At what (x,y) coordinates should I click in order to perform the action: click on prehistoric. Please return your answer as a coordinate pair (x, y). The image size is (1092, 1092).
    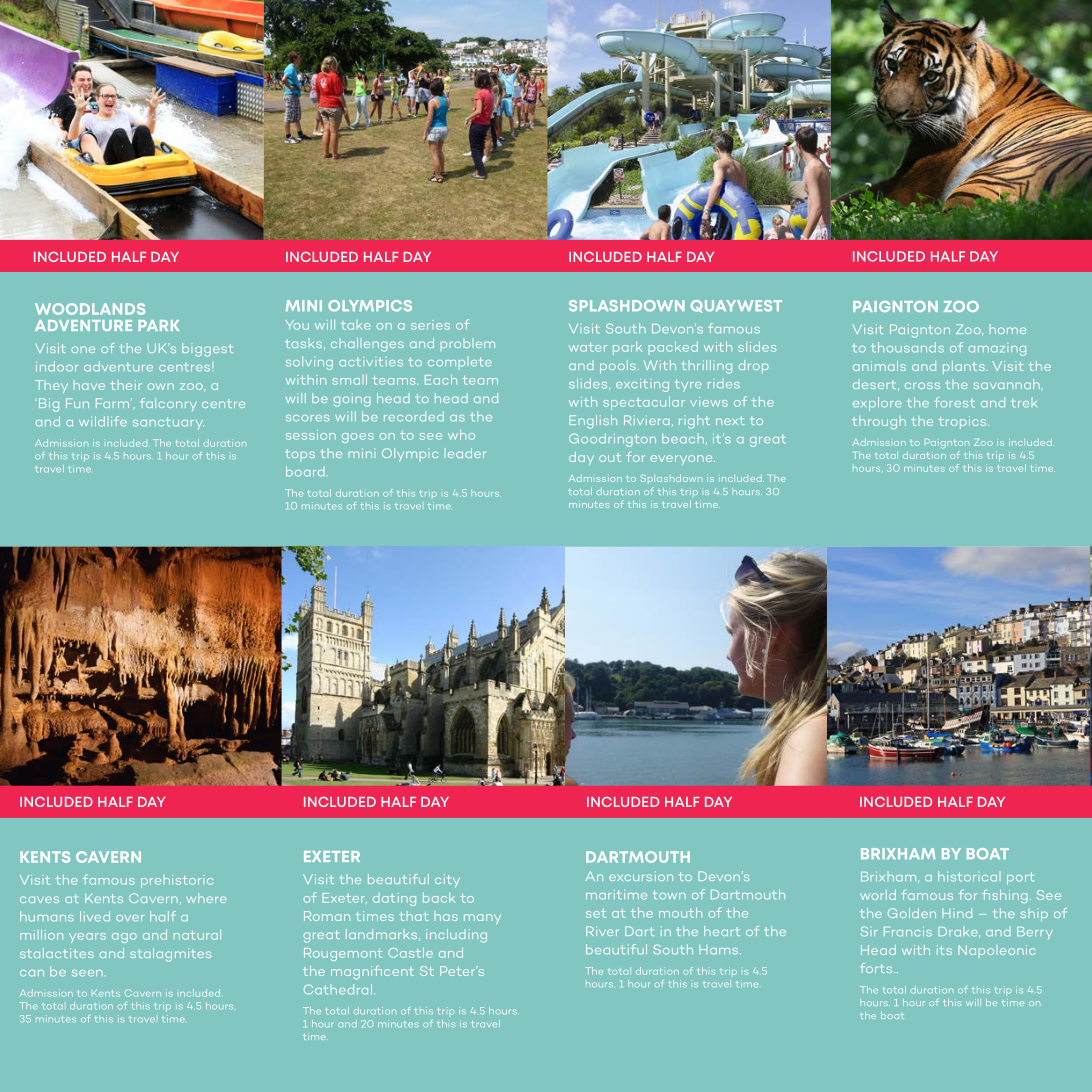
    Looking at the image, I should click on (177, 881).
